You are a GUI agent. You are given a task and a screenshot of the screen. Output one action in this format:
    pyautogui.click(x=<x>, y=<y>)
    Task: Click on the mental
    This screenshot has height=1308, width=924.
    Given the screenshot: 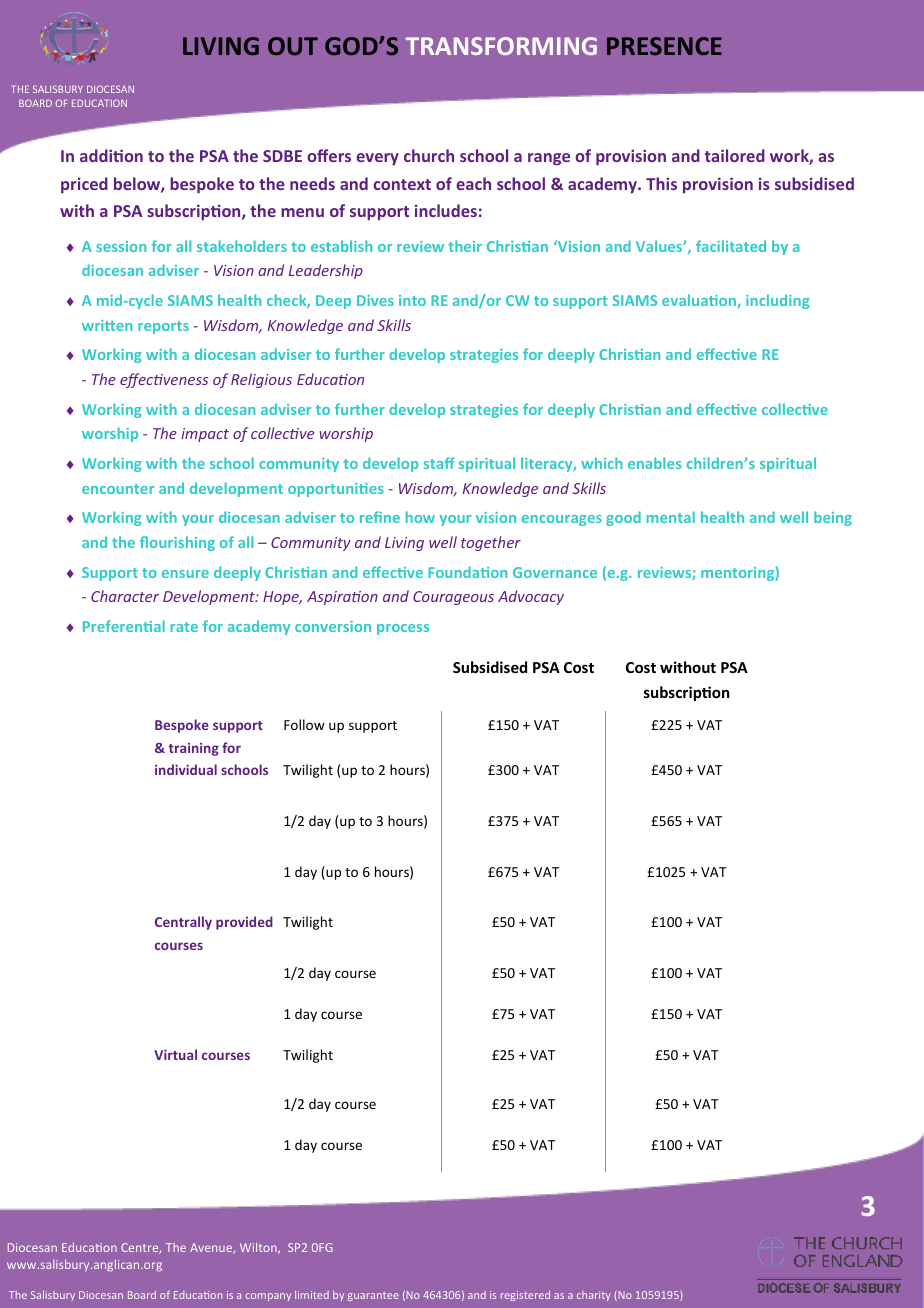 What is the action you would take?
    pyautogui.click(x=671, y=517)
